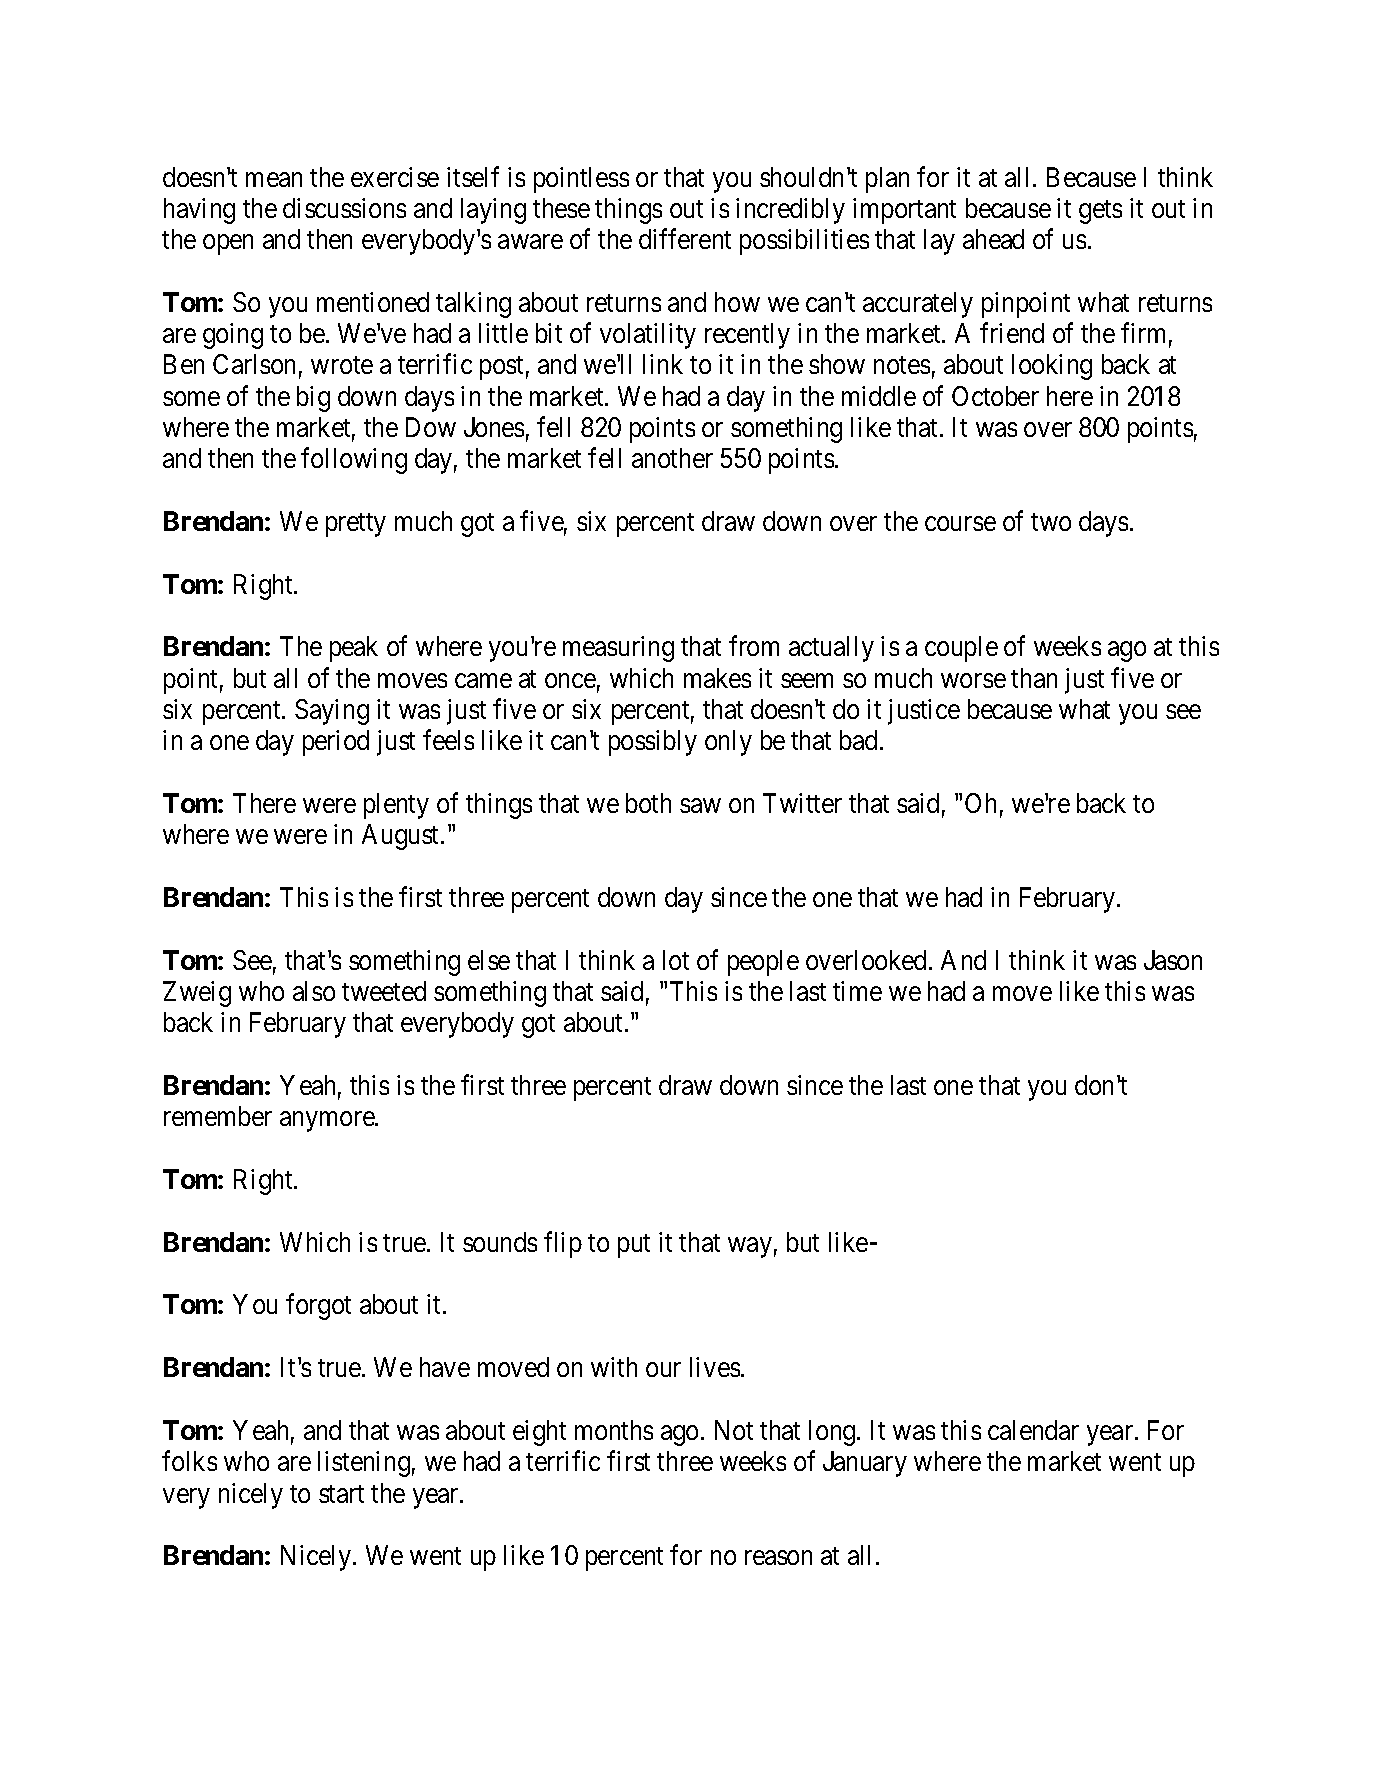 This document has width=1383, height=1790. I want to click on discussions, so click(344, 208).
